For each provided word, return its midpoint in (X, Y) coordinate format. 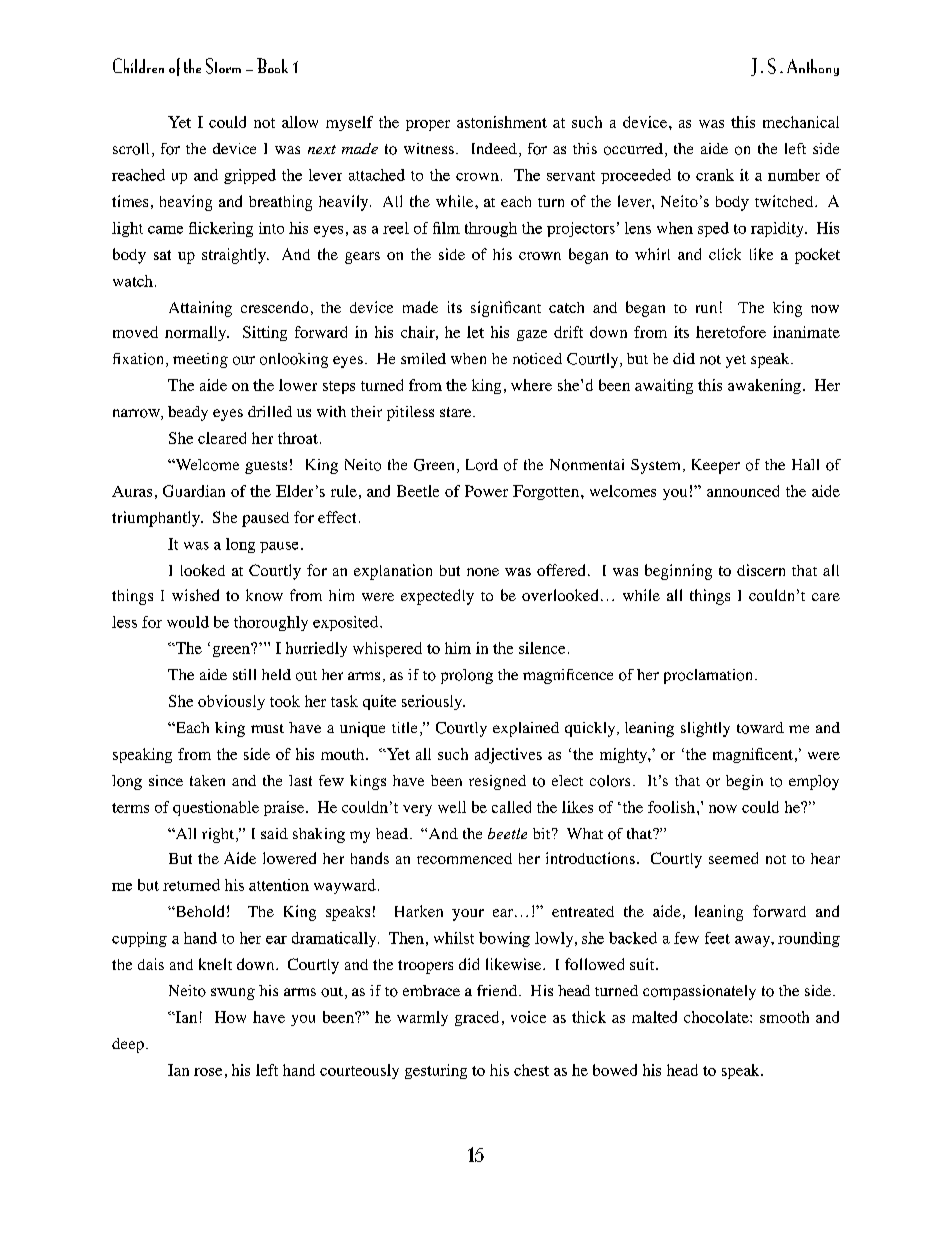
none (483, 572)
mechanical (801, 122)
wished (195, 595)
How (230, 1017)
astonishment (502, 122)
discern (761, 570)
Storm (223, 66)
